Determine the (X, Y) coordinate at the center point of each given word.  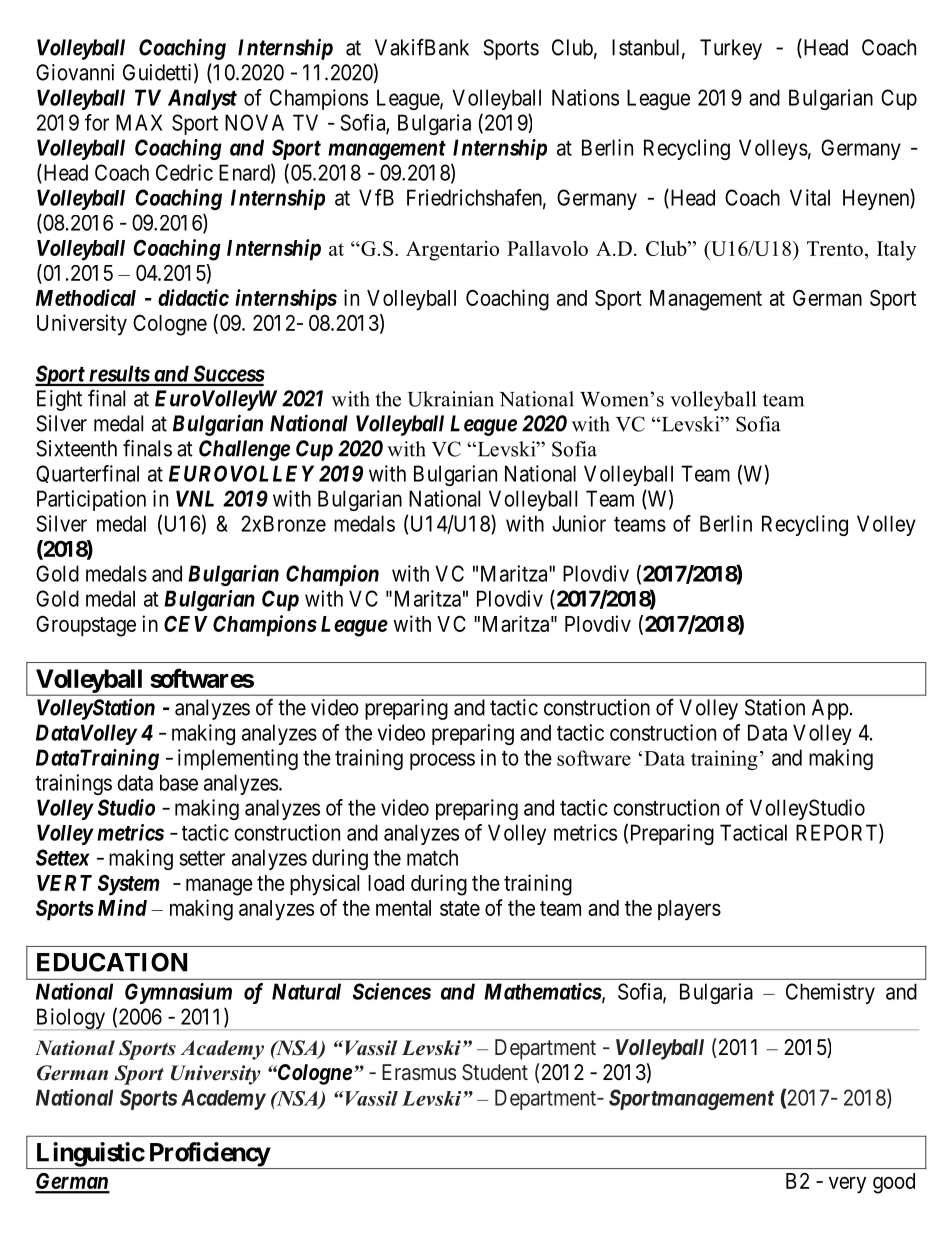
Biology (71, 1019)
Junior (579, 523)
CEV (186, 624)
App (830, 709)
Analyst (202, 99)
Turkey (731, 49)
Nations (585, 97)
